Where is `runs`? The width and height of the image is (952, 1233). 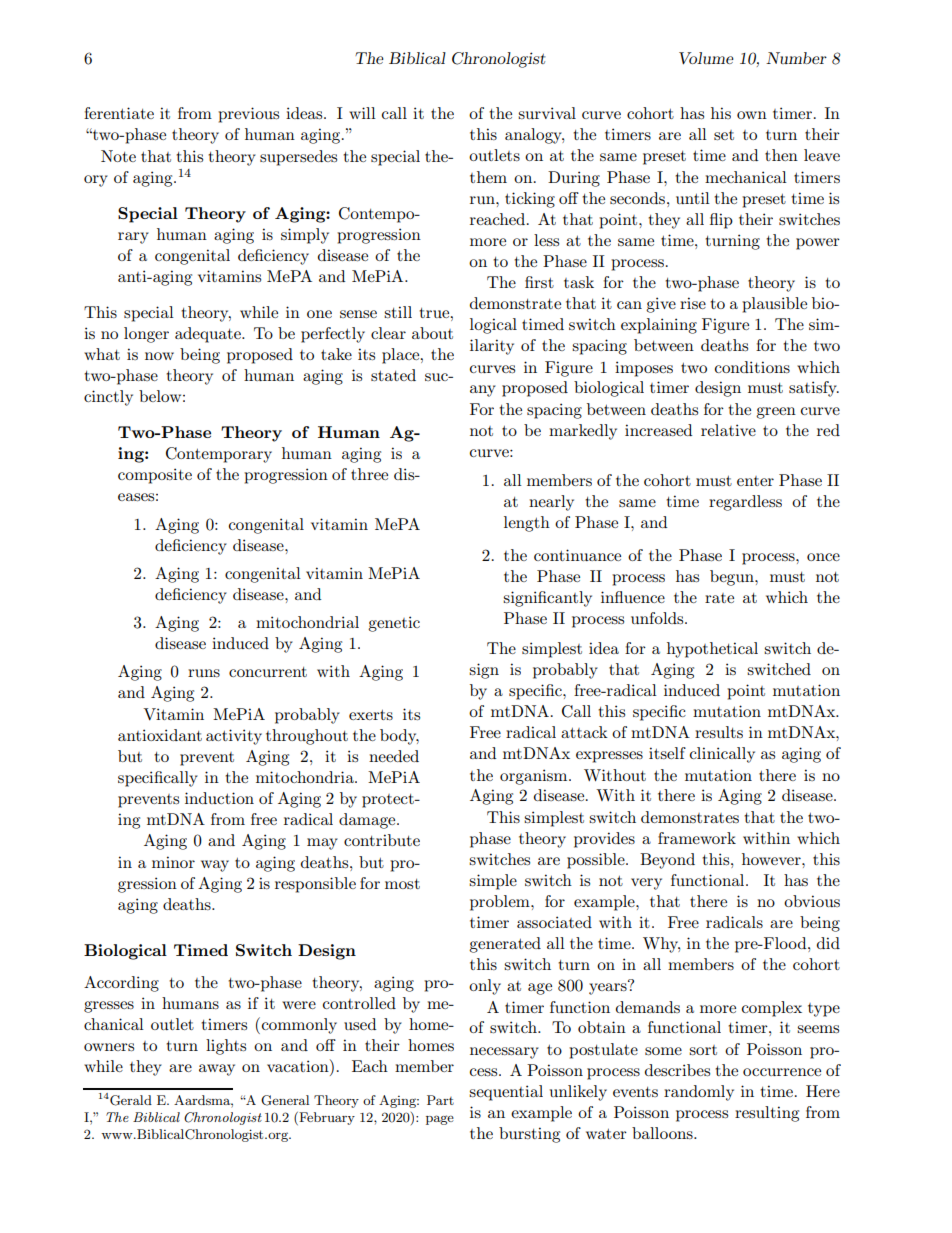 runs is located at coordinates (204, 673).
